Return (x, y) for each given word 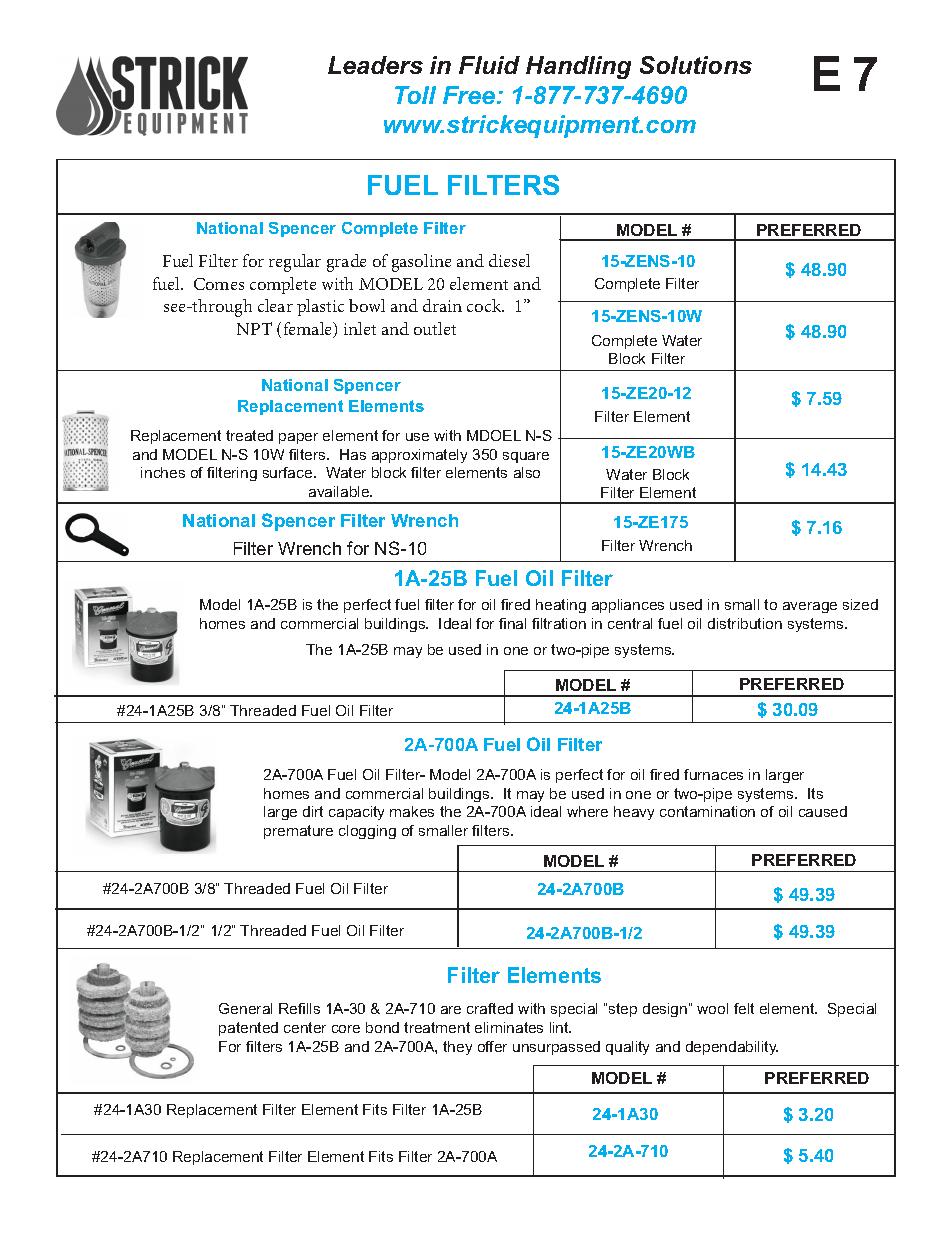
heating (561, 606)
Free (469, 95)
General (245, 1008)
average (810, 607)
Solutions (696, 65)
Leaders (375, 65)
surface (289, 472)
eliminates (509, 1027)
